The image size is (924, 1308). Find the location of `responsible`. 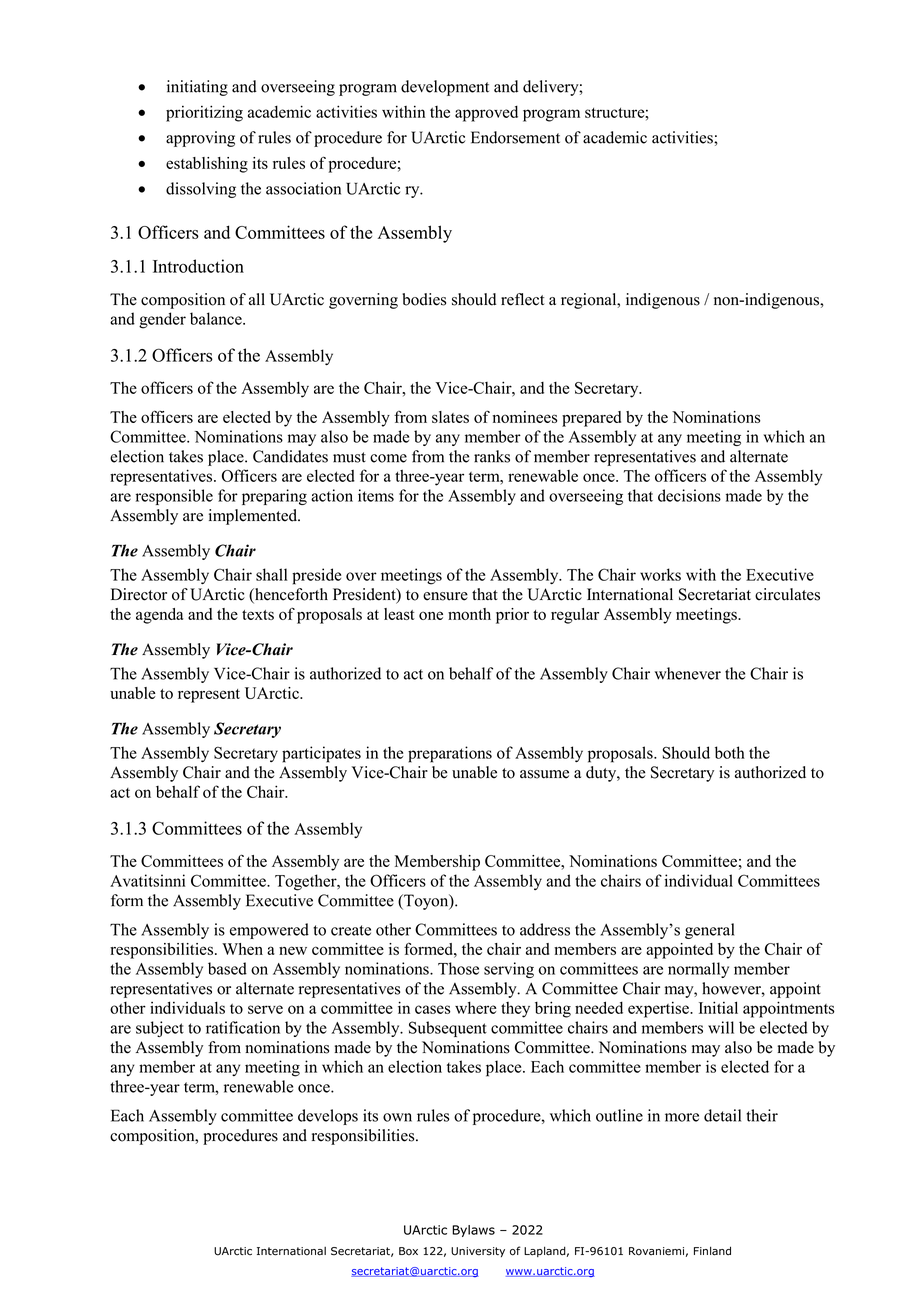

responsible is located at coordinates (174, 497).
